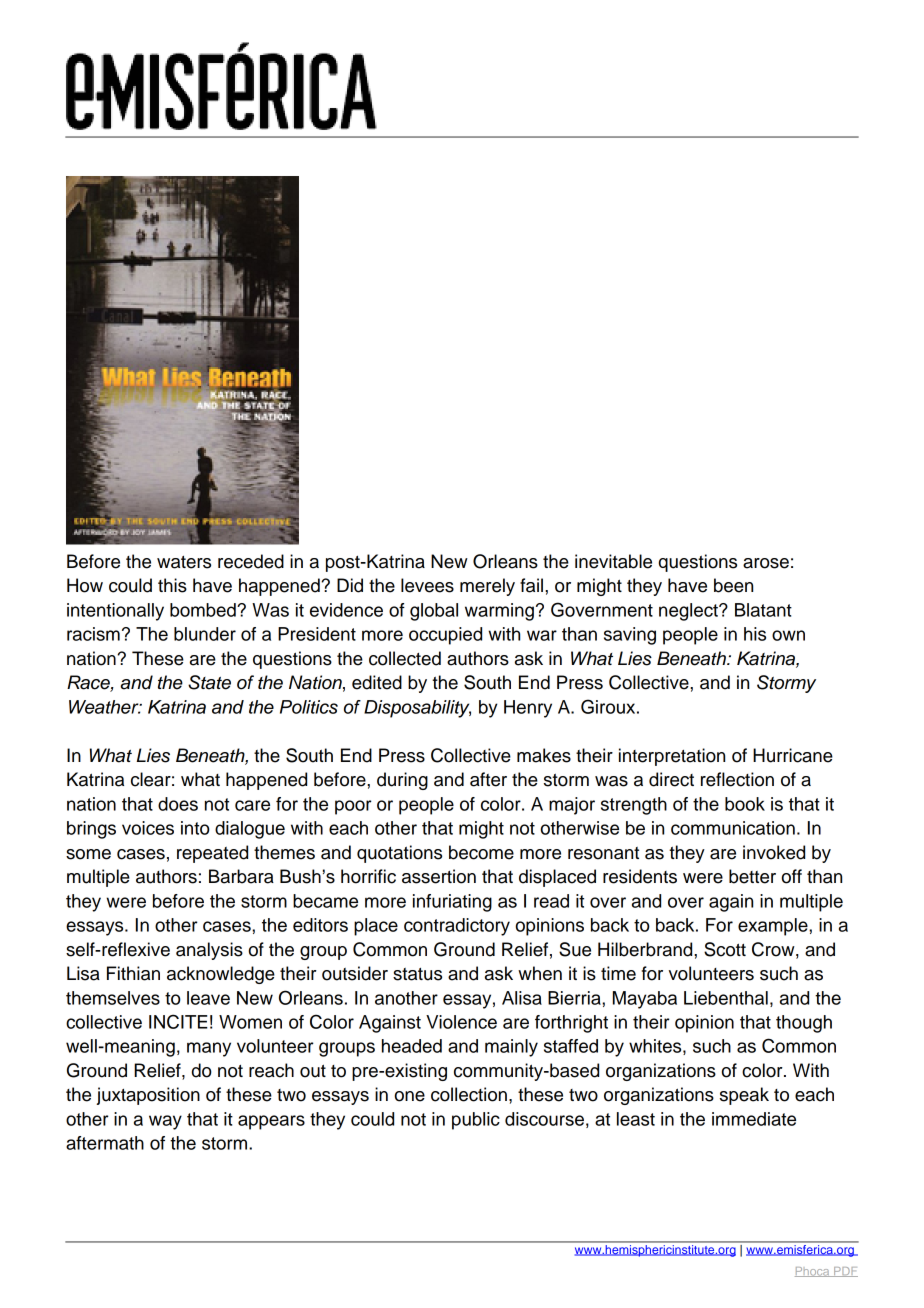 This screenshot has height=1308, width=924. I want to click on this, so click(172, 585).
